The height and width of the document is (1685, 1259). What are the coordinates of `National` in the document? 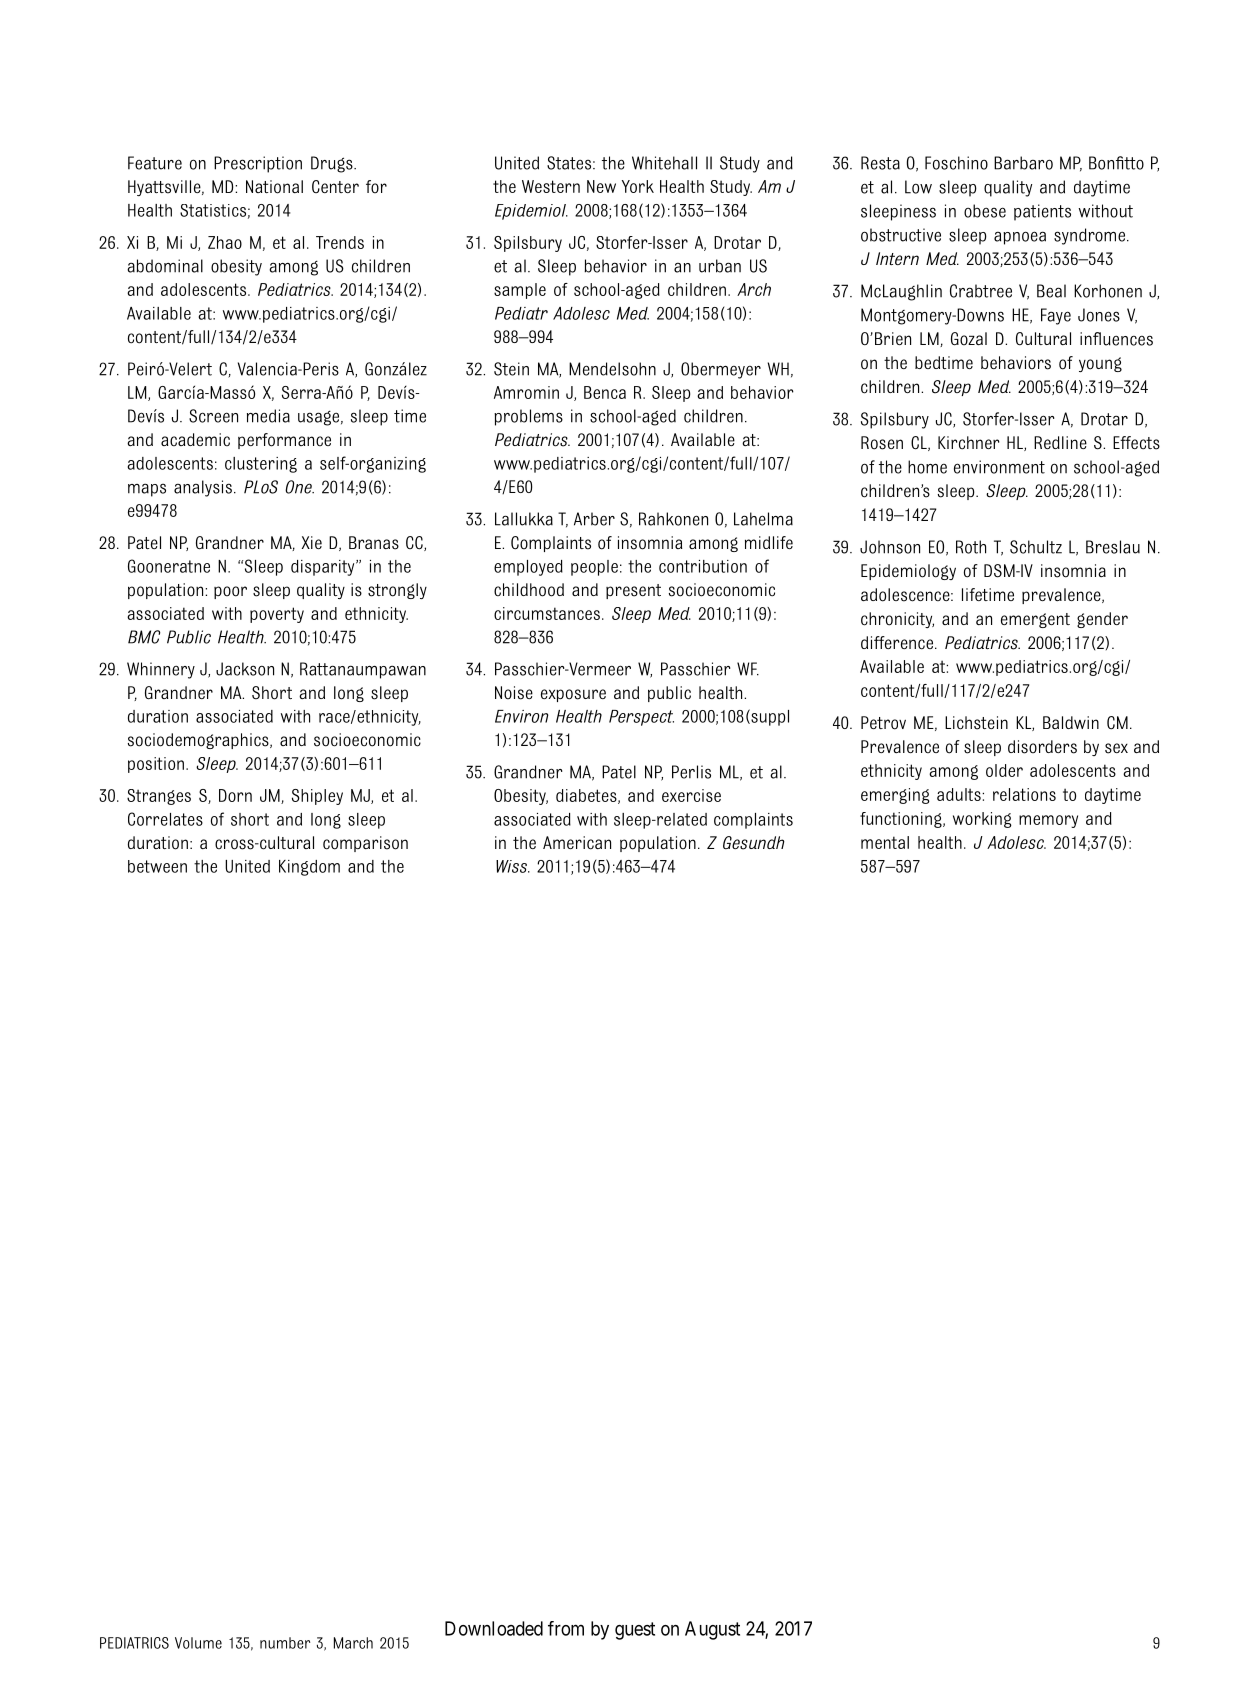 It's located at (274, 187).
